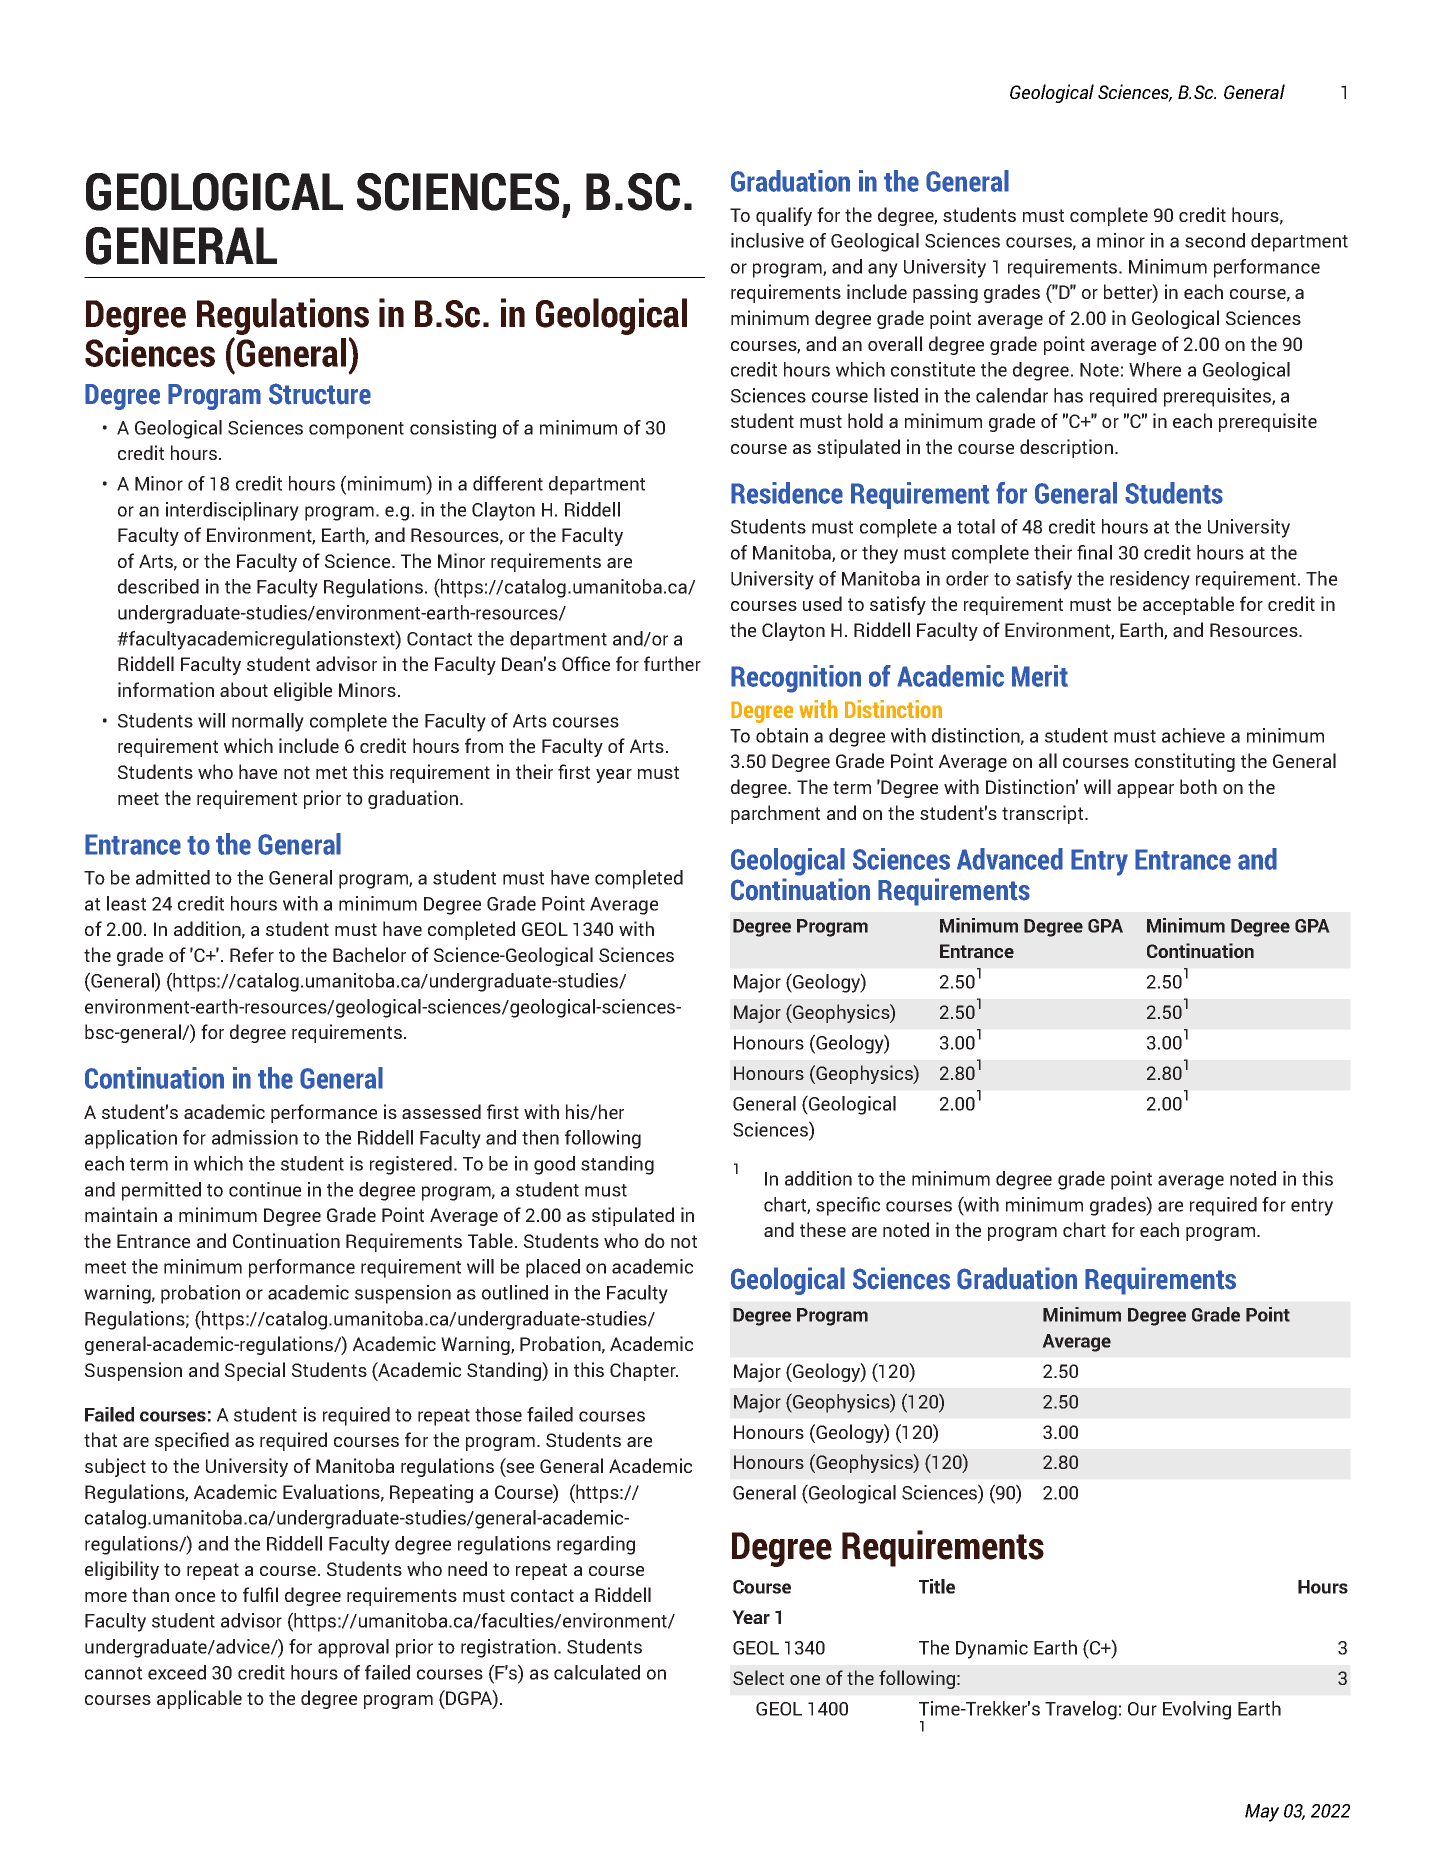  What do you see at coordinates (173, 877) in the page?
I see `admitted` at bounding box center [173, 877].
